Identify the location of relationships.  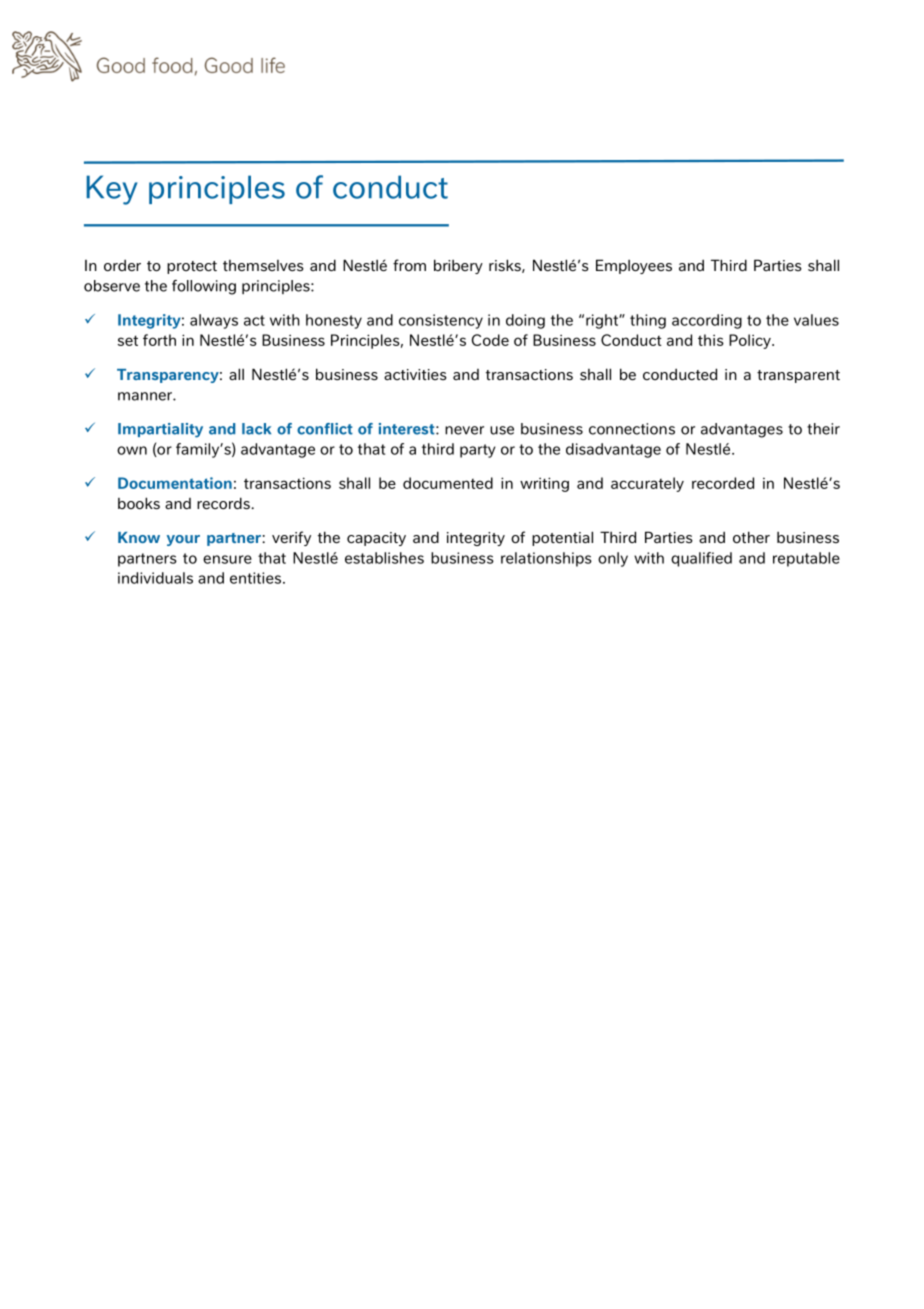
(546, 559).
